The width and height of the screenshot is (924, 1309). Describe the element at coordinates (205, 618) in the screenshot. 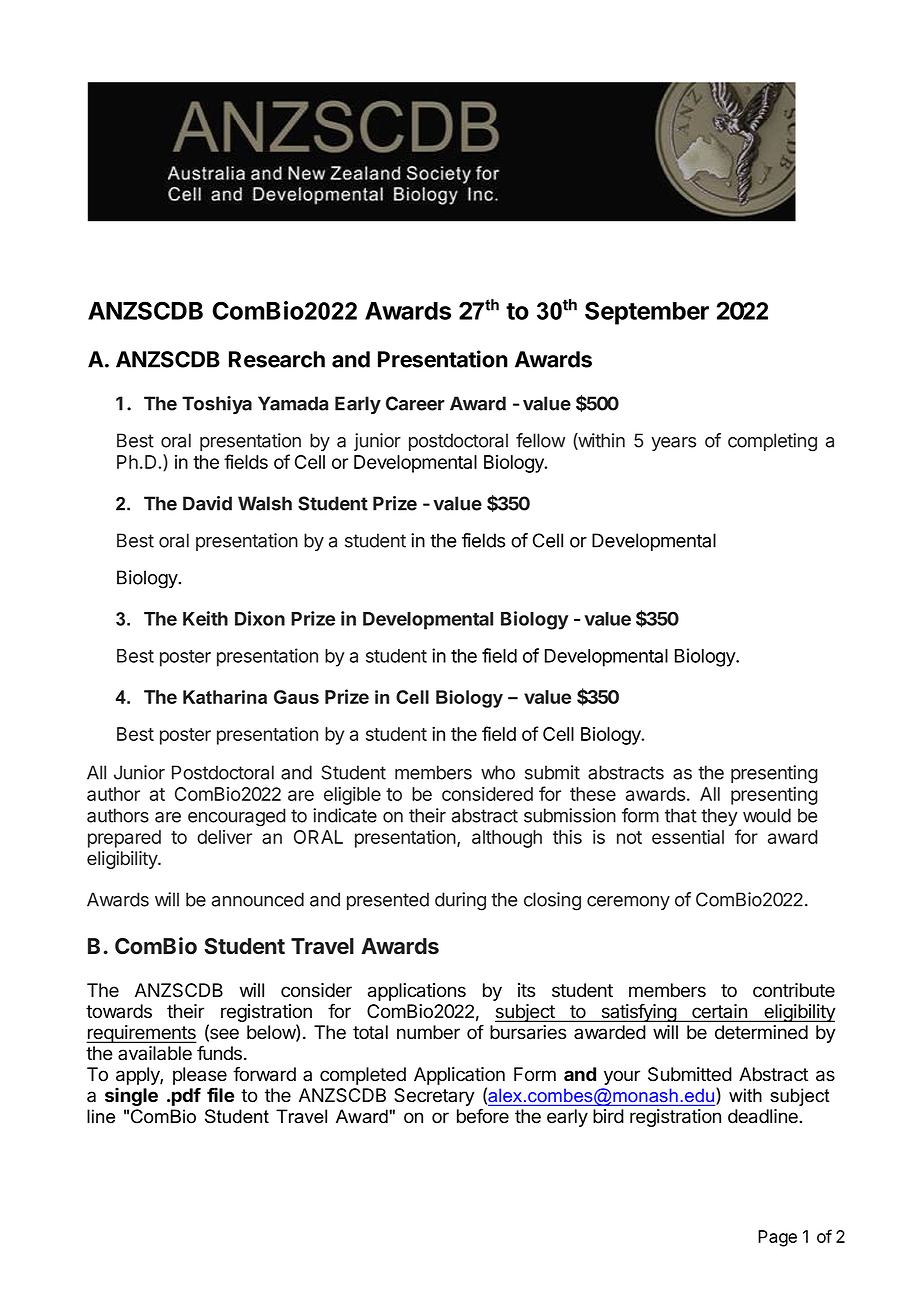

I see `Keith` at that location.
